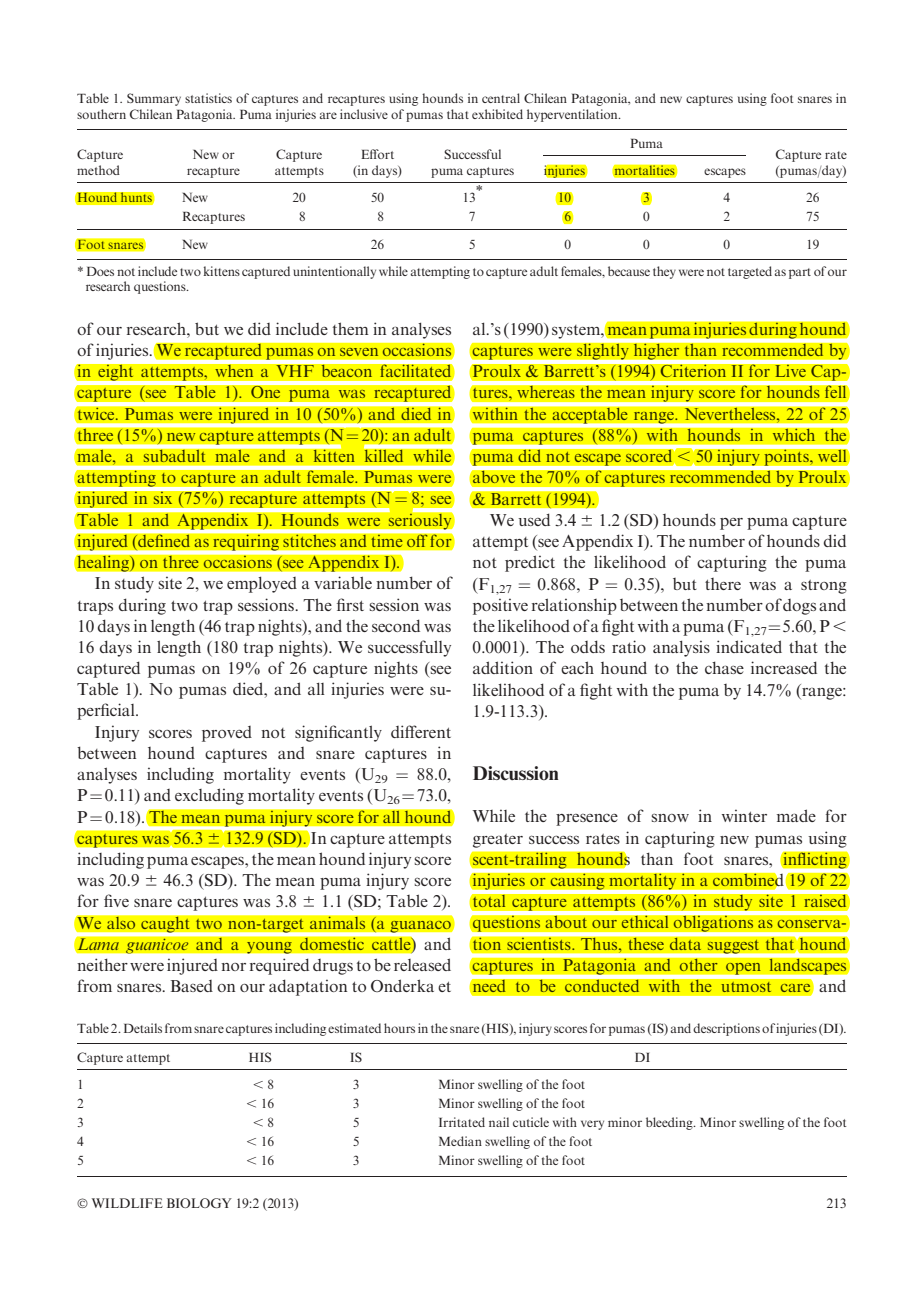 Image resolution: width=924 pixels, height=1309 pixels. I want to click on employed, so click(262, 585).
